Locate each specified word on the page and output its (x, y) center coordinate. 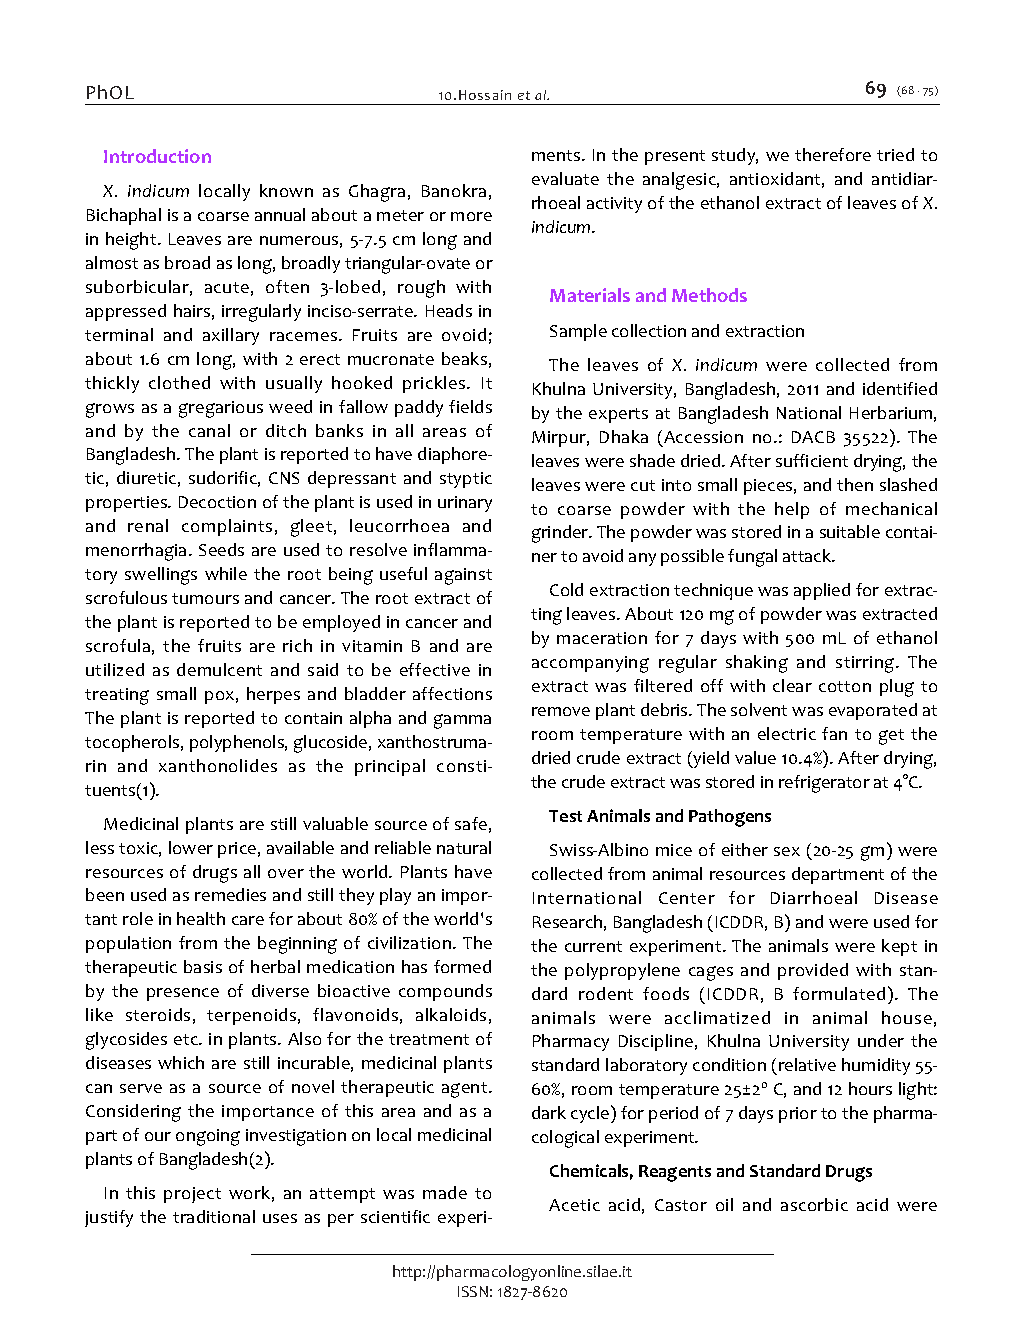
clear (792, 685)
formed (462, 966)
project (192, 1195)
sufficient (812, 460)
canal (209, 430)
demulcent (219, 669)
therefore (833, 154)
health (201, 918)
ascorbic (814, 1204)
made (445, 1192)
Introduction (157, 156)
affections (452, 693)
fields (470, 406)
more (471, 216)
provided (813, 971)
